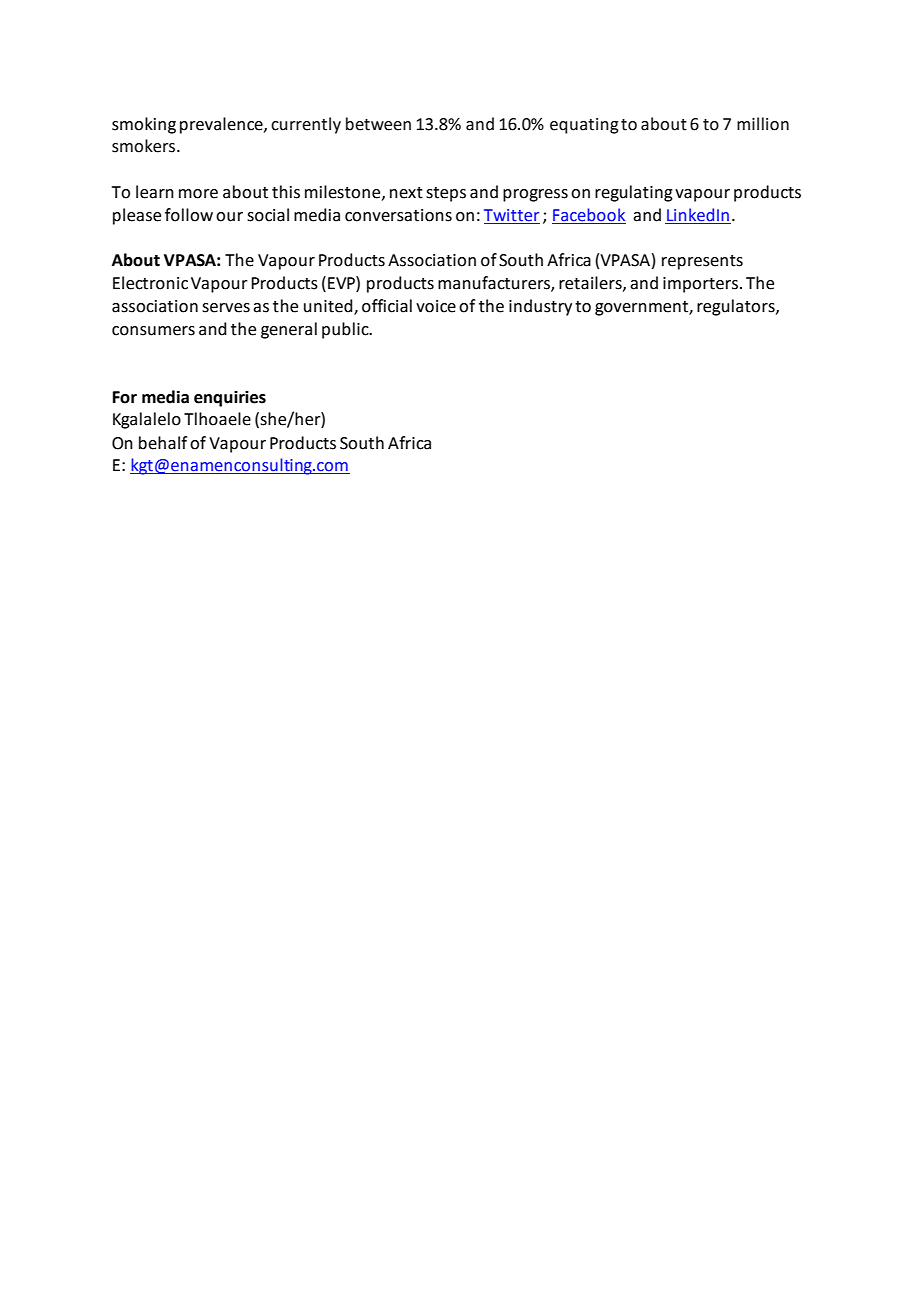 The width and height of the page is (924, 1308). I want to click on prevalence, so click(222, 125).
